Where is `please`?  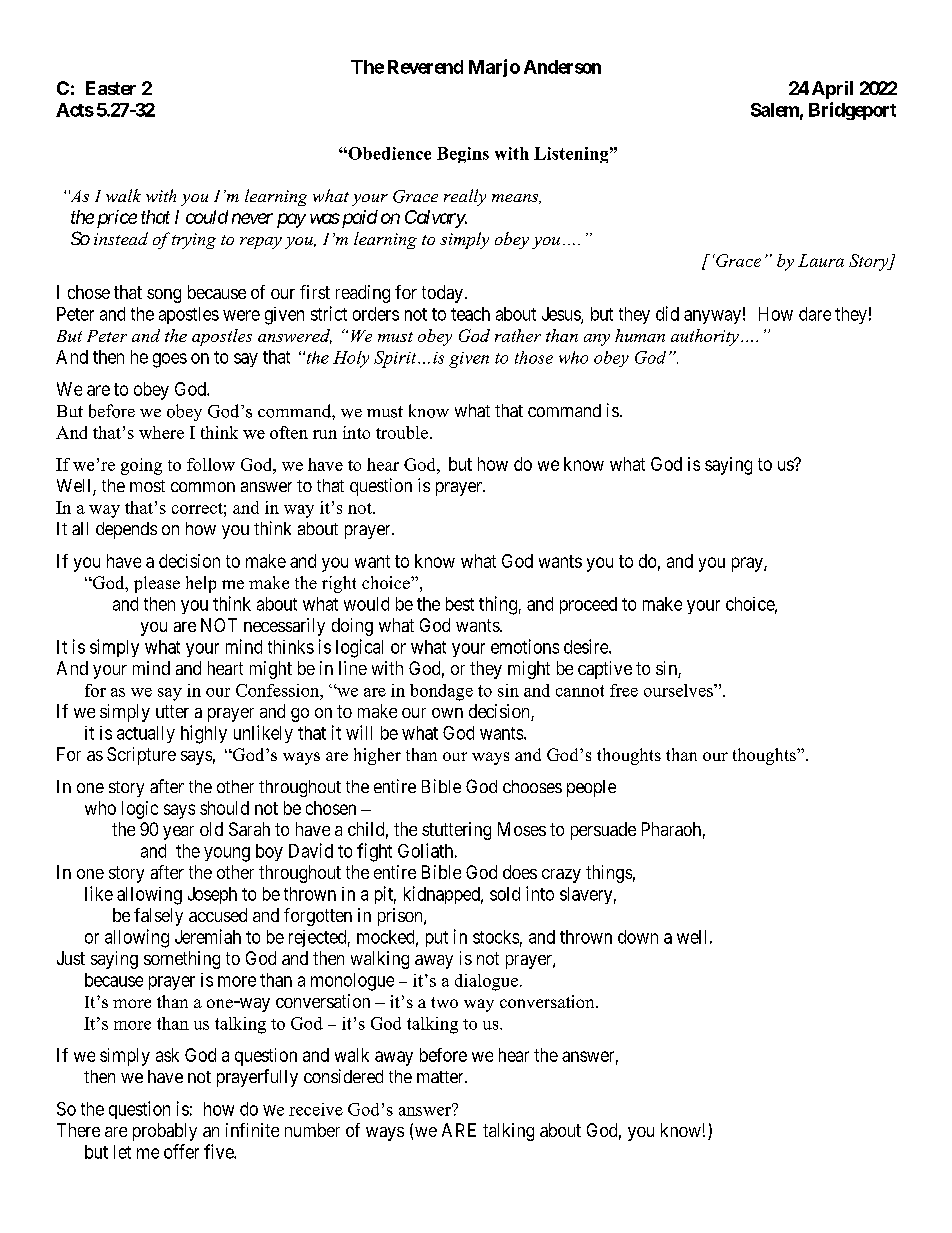
please is located at coordinates (157, 584).
